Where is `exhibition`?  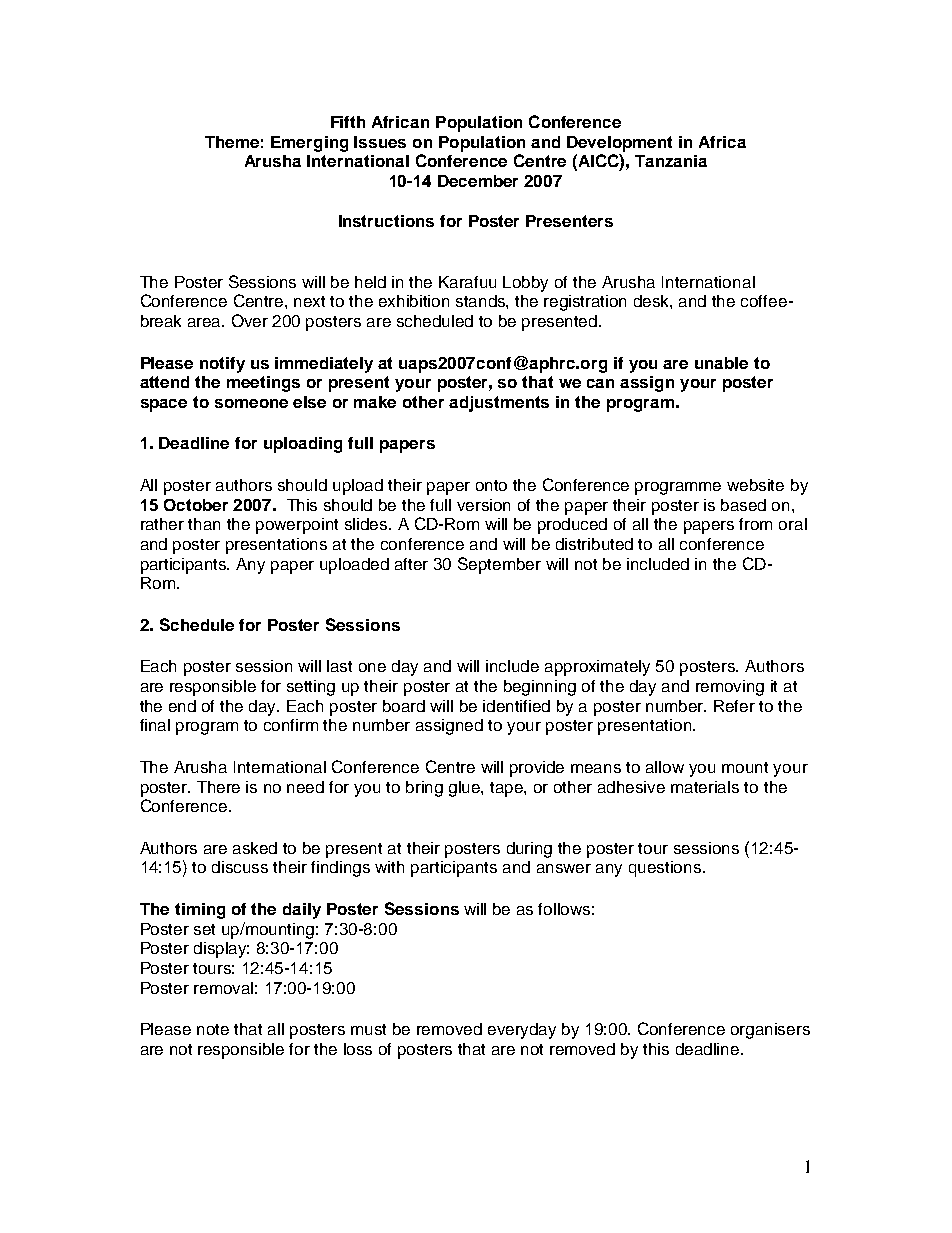
exhibition is located at coordinates (414, 301).
